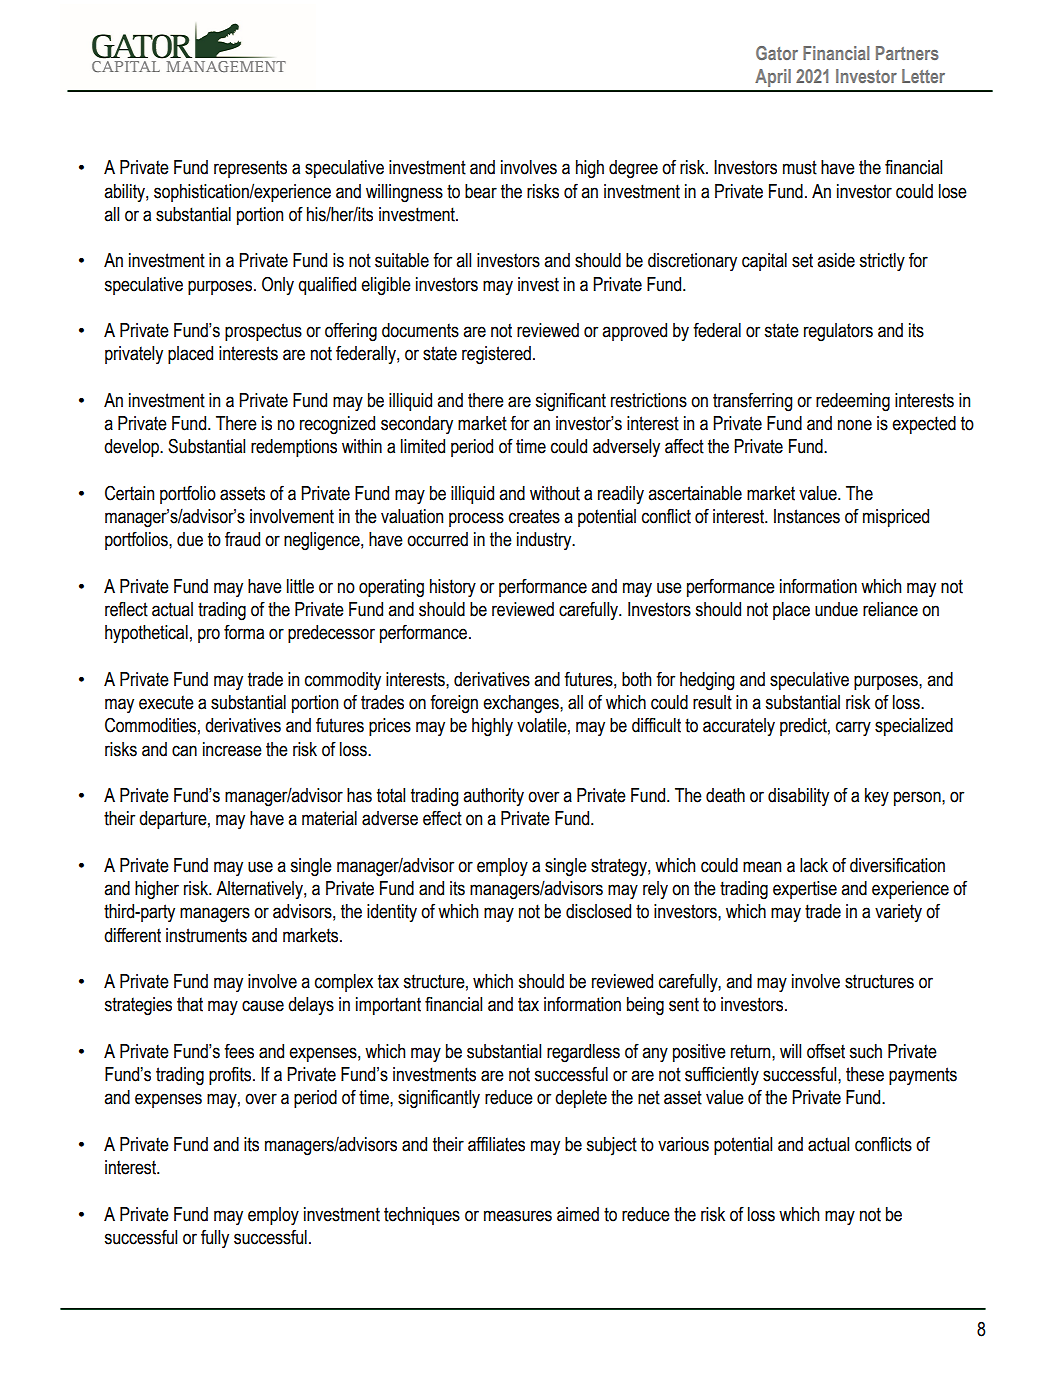 The width and height of the screenshot is (1046, 1395). Describe the element at coordinates (805, 890) in the screenshot. I see `expertise` at that location.
